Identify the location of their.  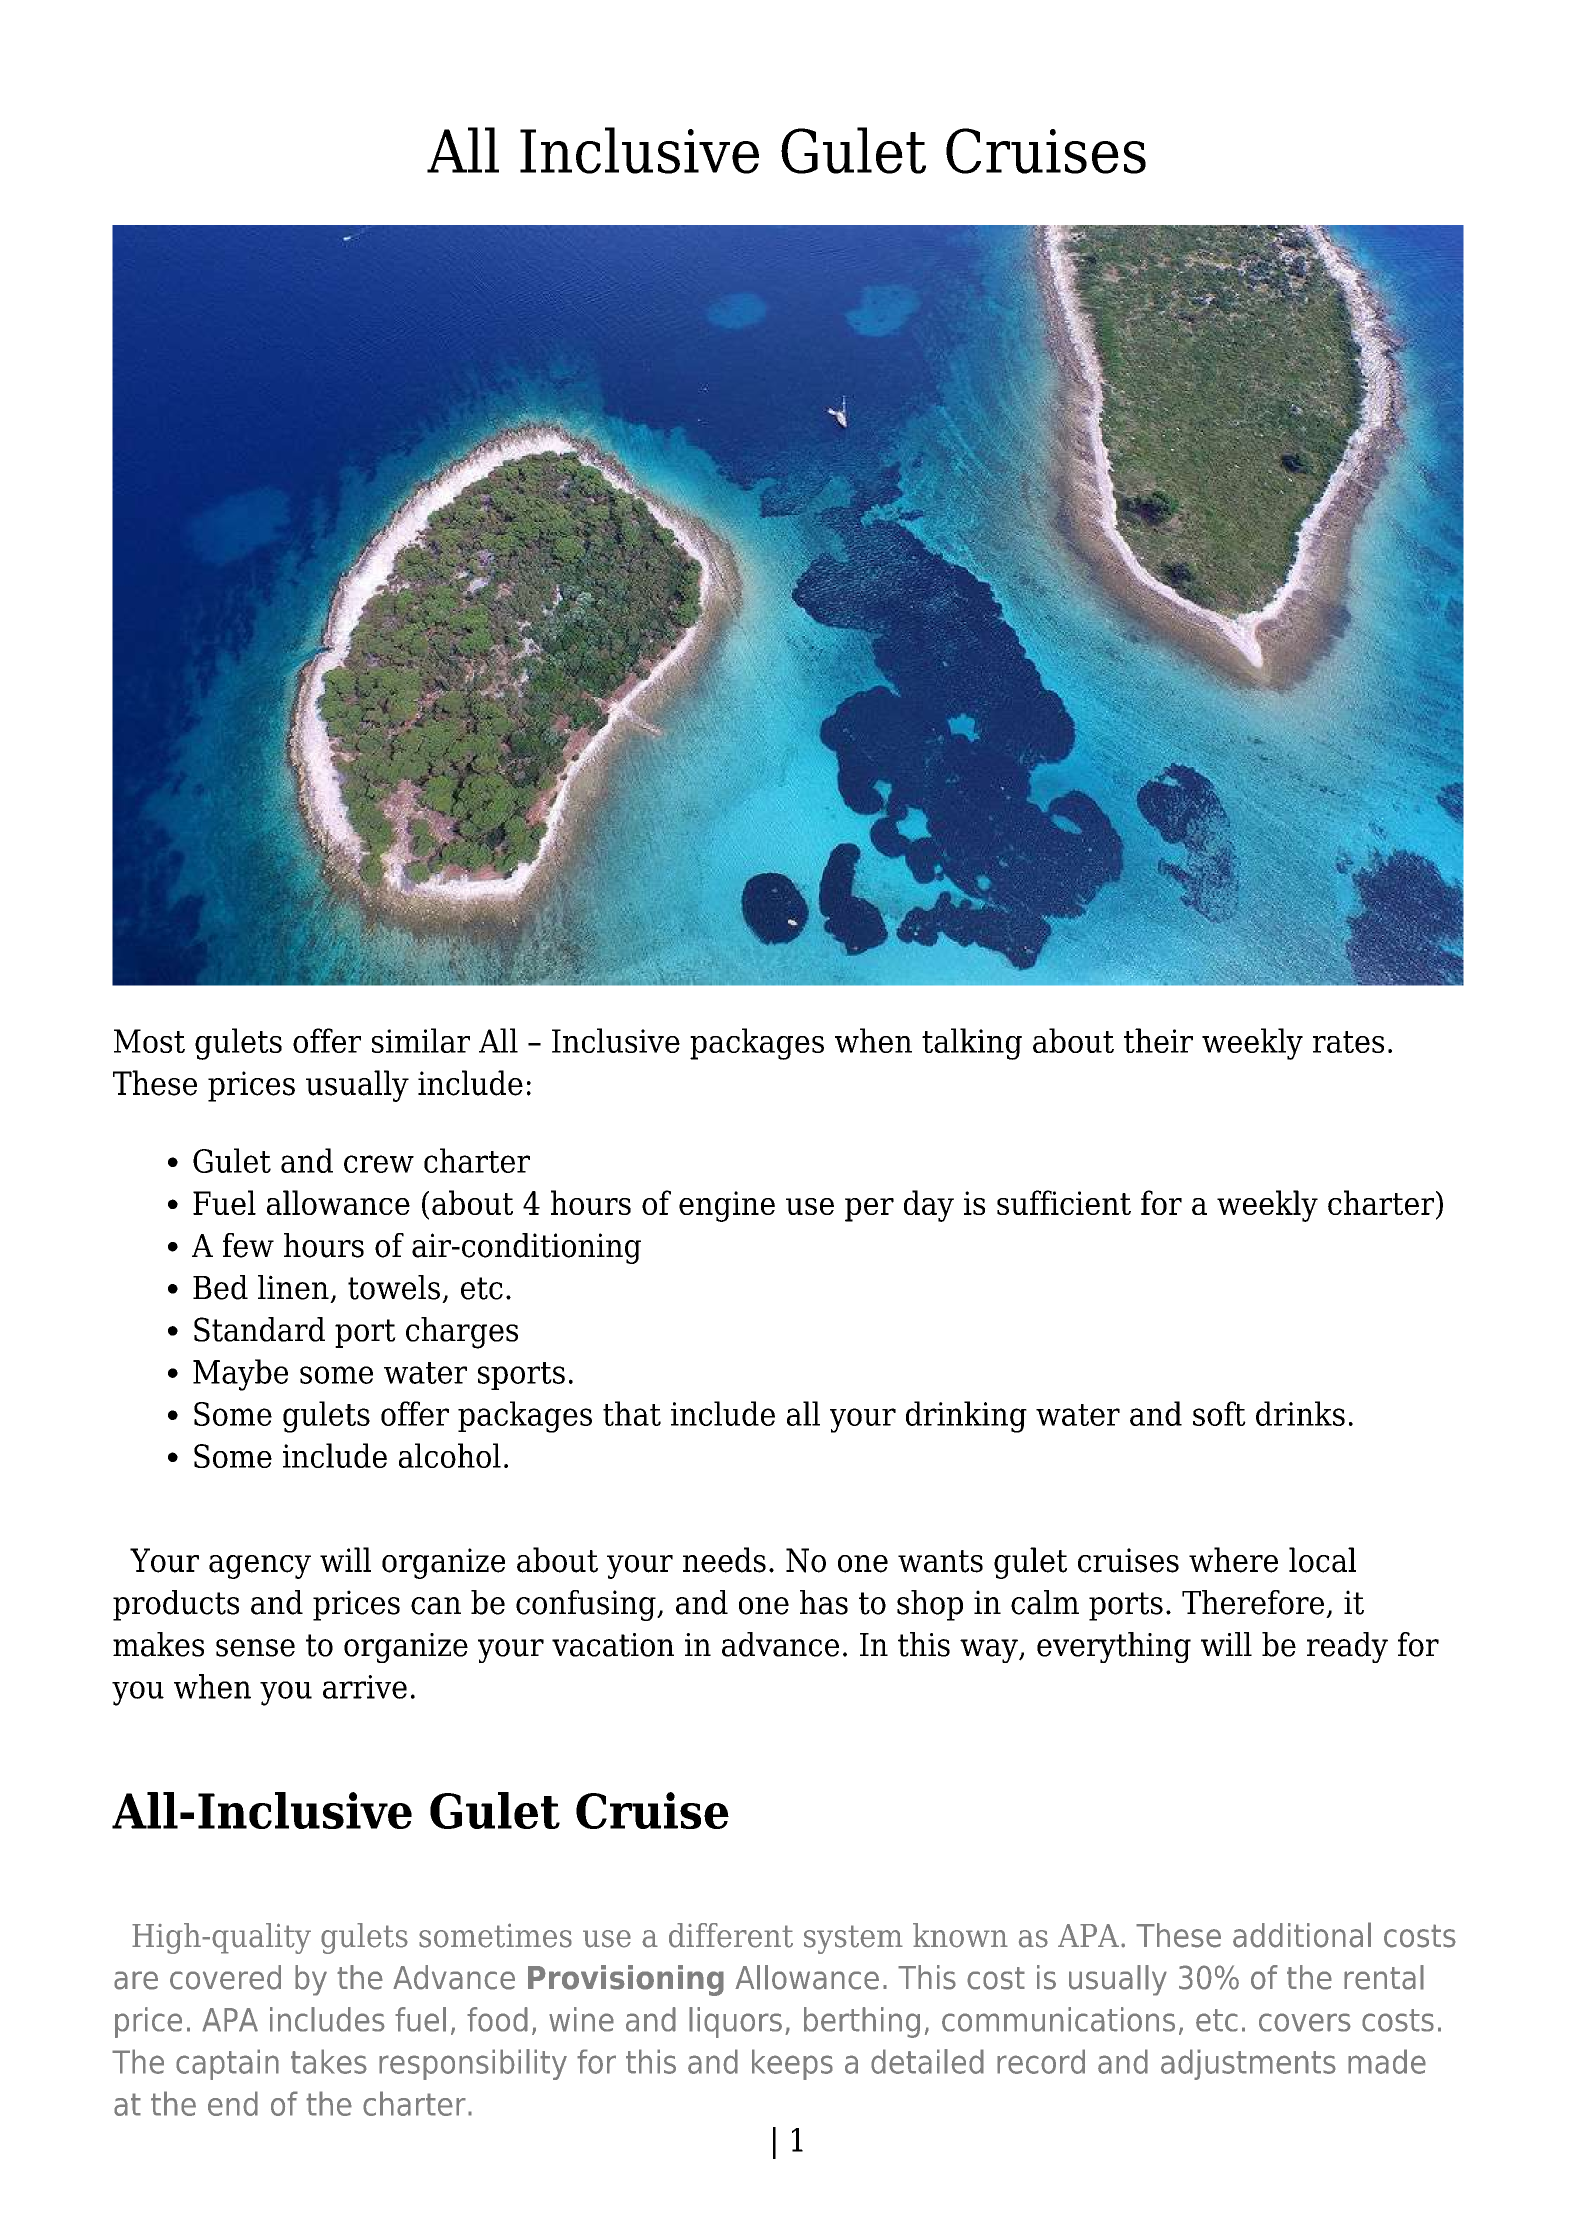
(1158, 1040).
